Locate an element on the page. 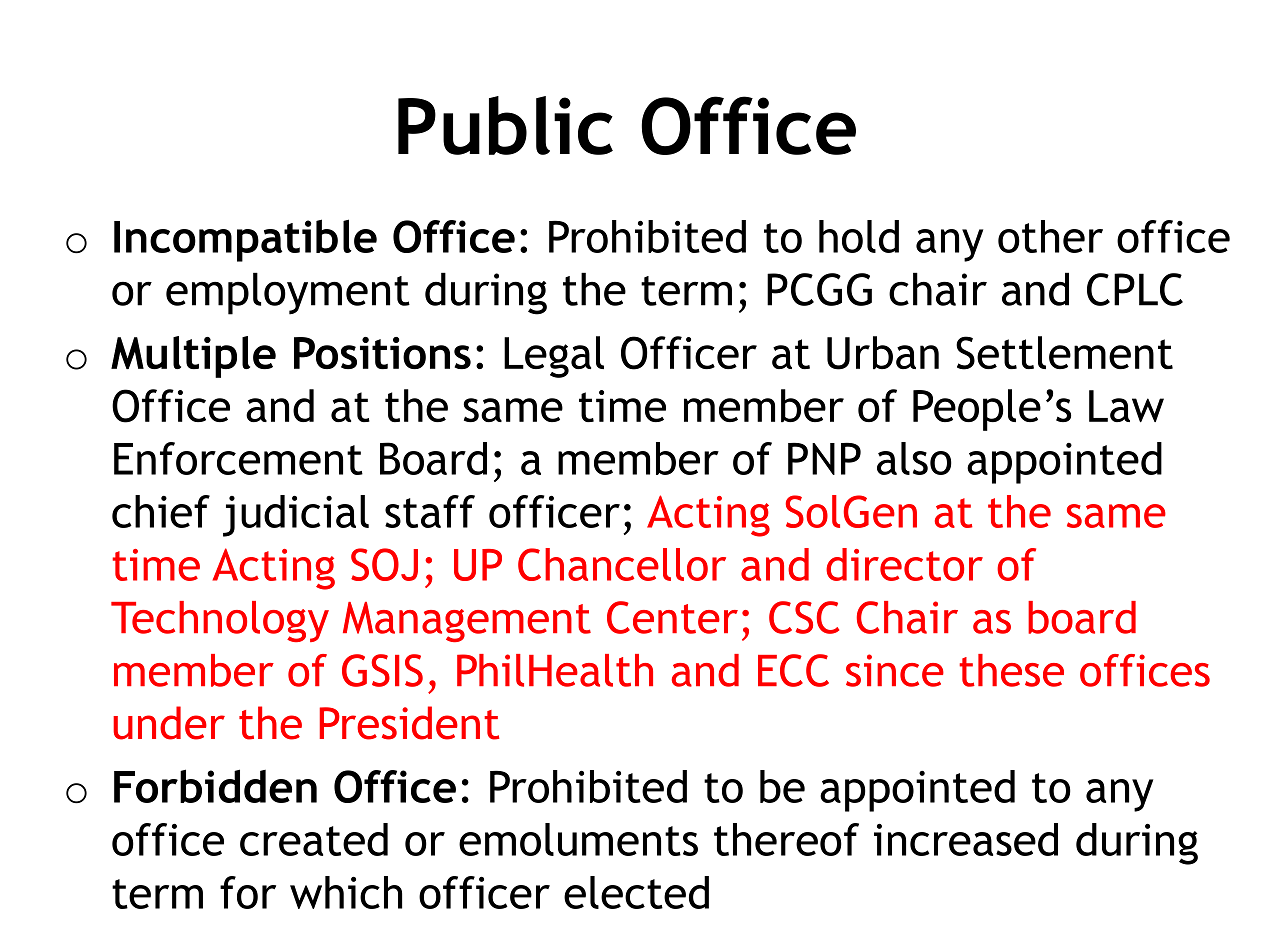 Image resolution: width=1270 pixels, height=952 pixels. Public is located at coordinates (505, 125).
